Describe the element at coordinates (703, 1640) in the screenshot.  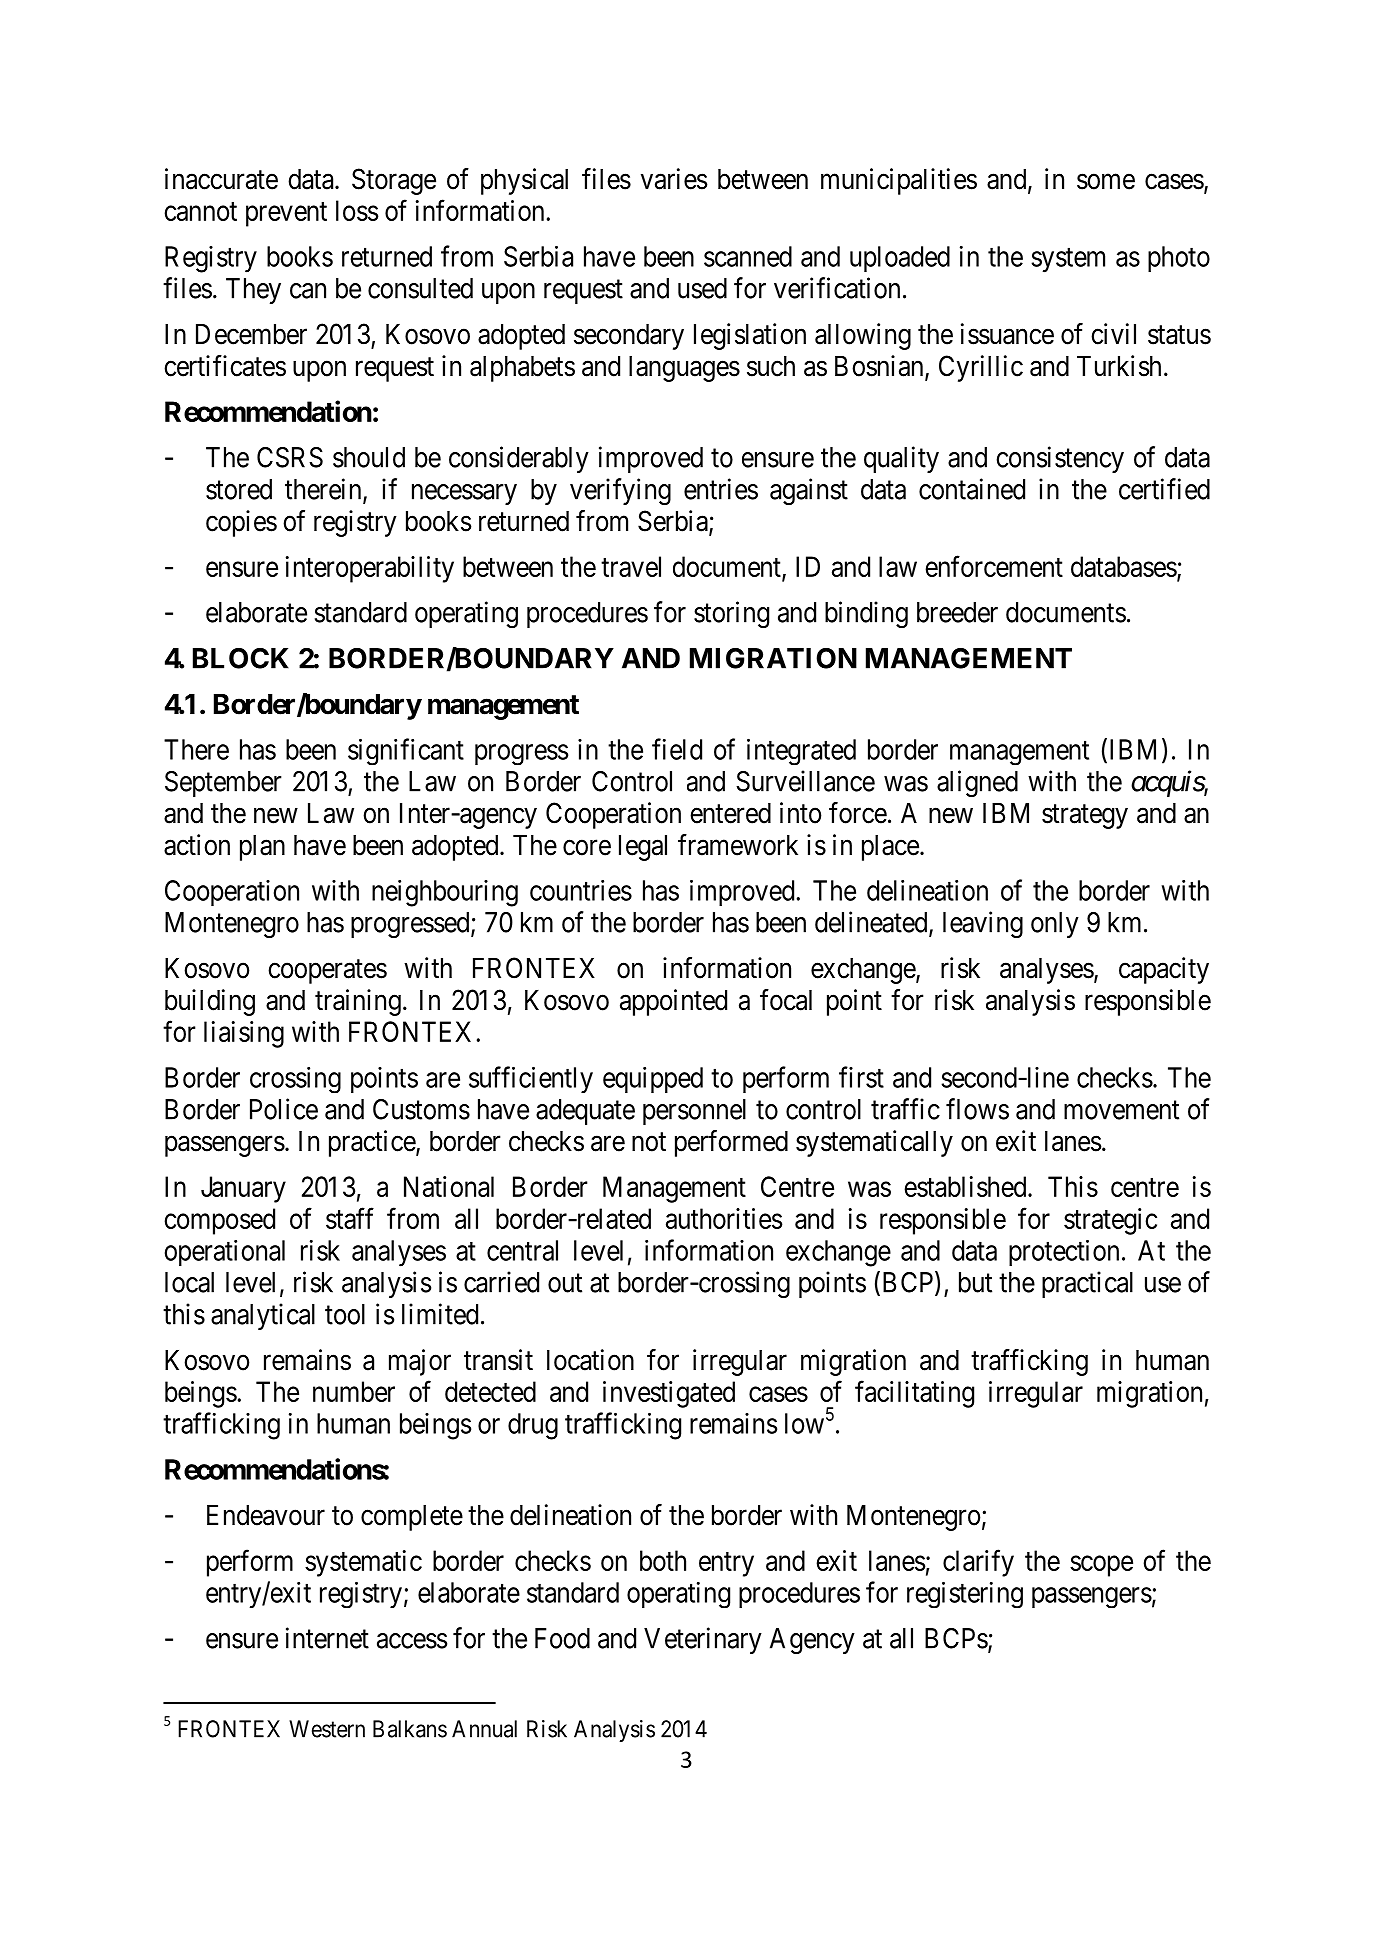
I see `Veterinary` at that location.
